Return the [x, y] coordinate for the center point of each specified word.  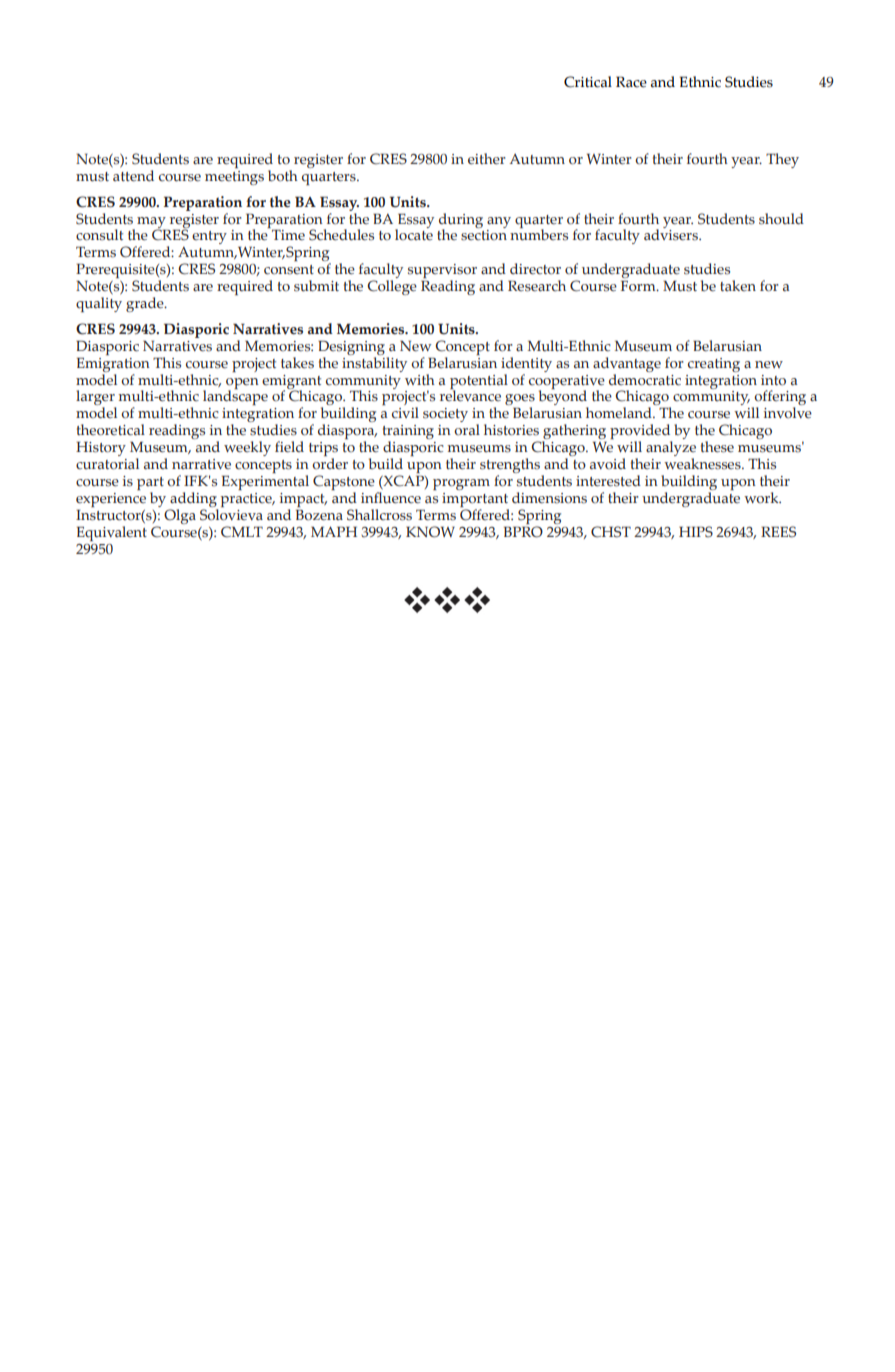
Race [631, 82]
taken [738, 285]
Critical [588, 82]
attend [133, 176]
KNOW [430, 532]
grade [146, 304]
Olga [180, 516]
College [392, 287]
